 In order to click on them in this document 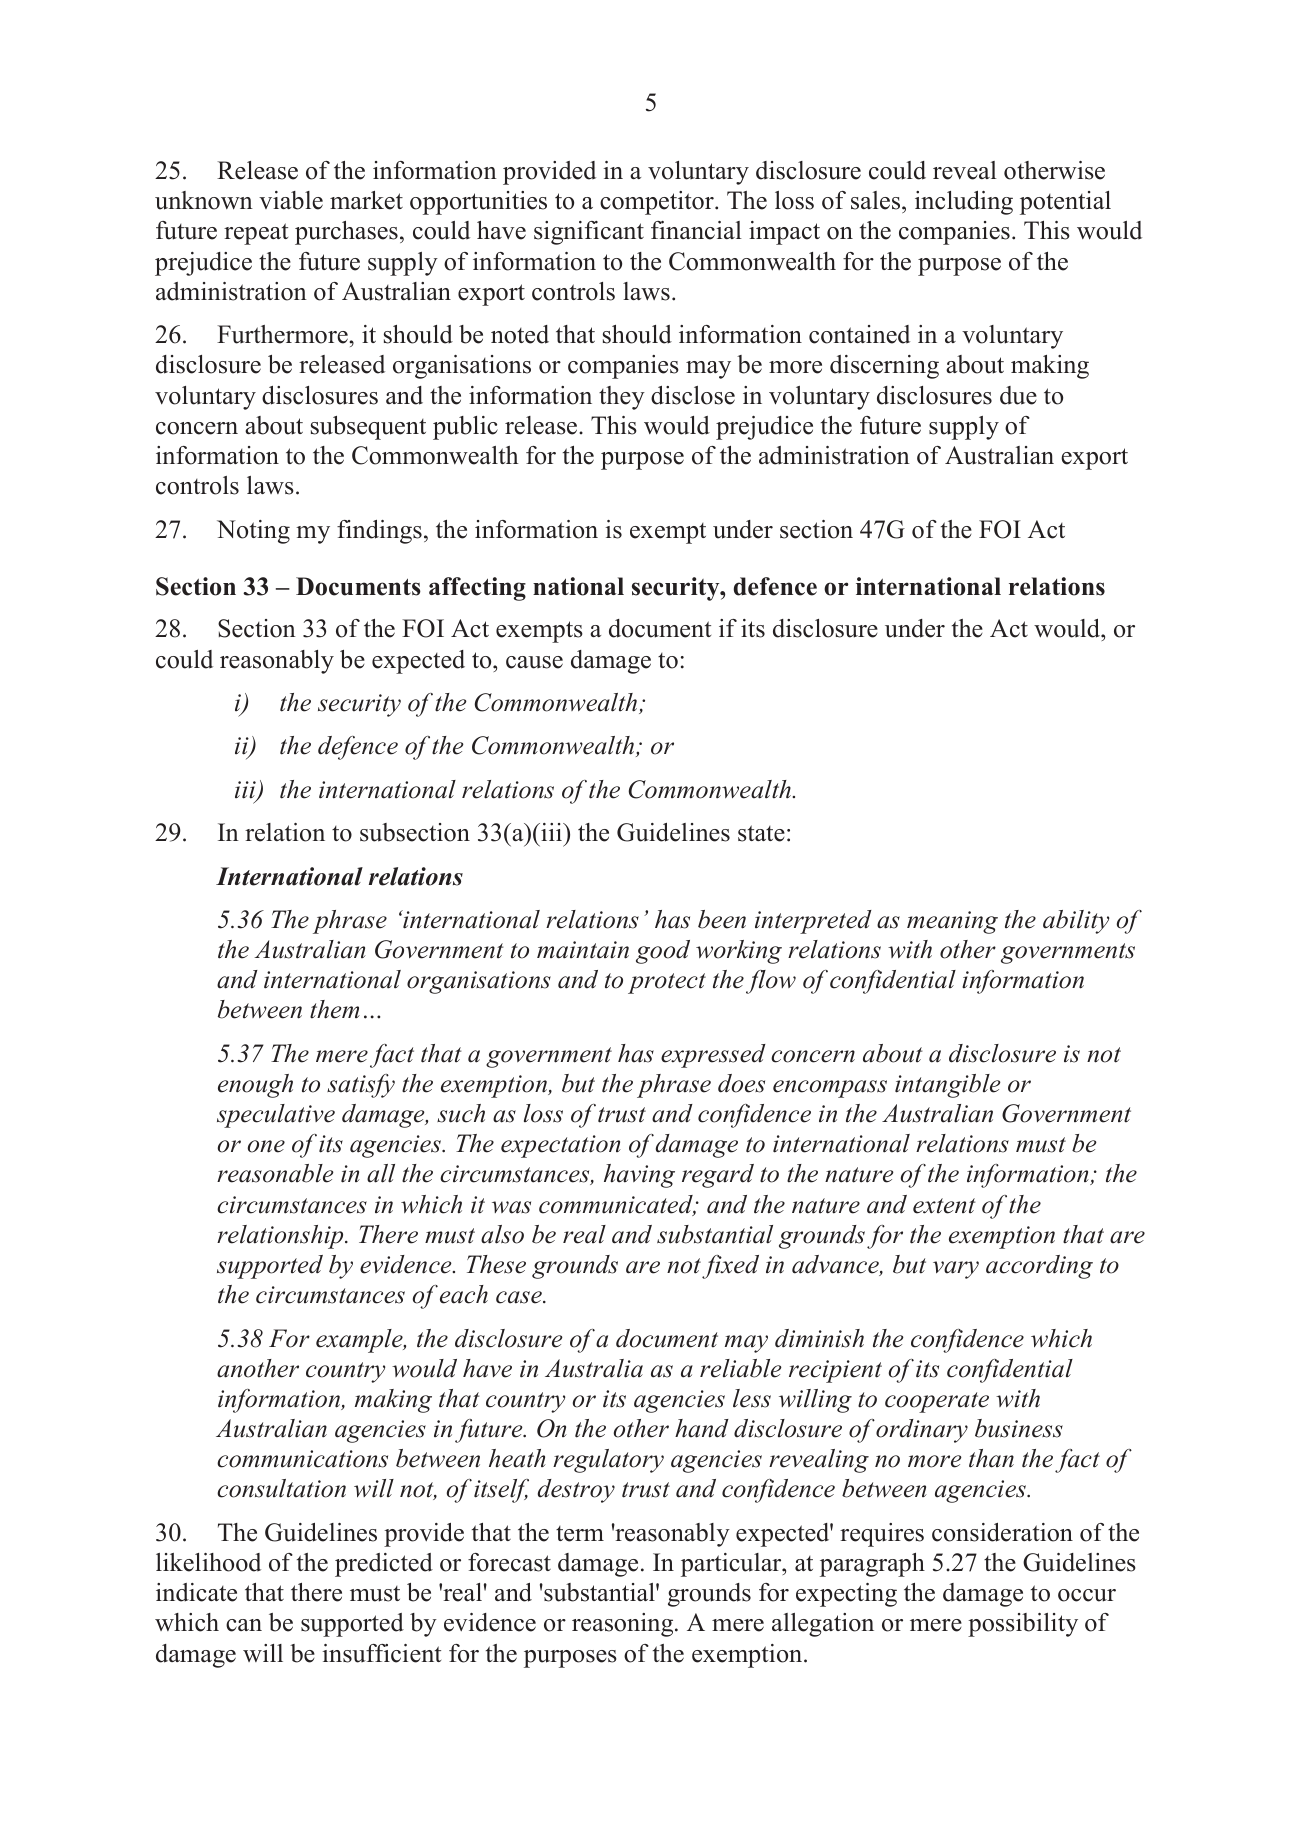, I will do `click(335, 1009)`.
